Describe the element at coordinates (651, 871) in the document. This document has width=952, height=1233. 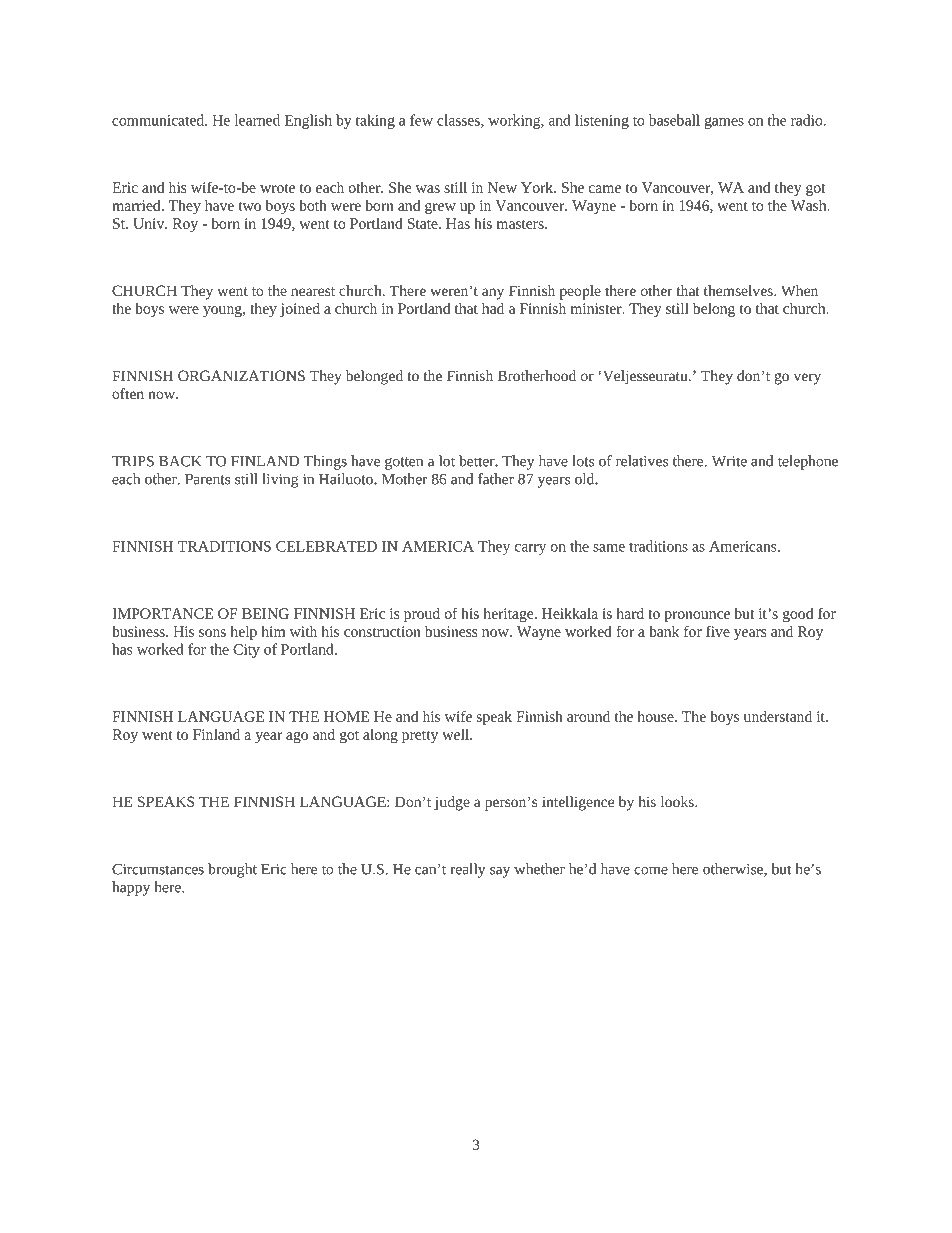
I see `come` at that location.
